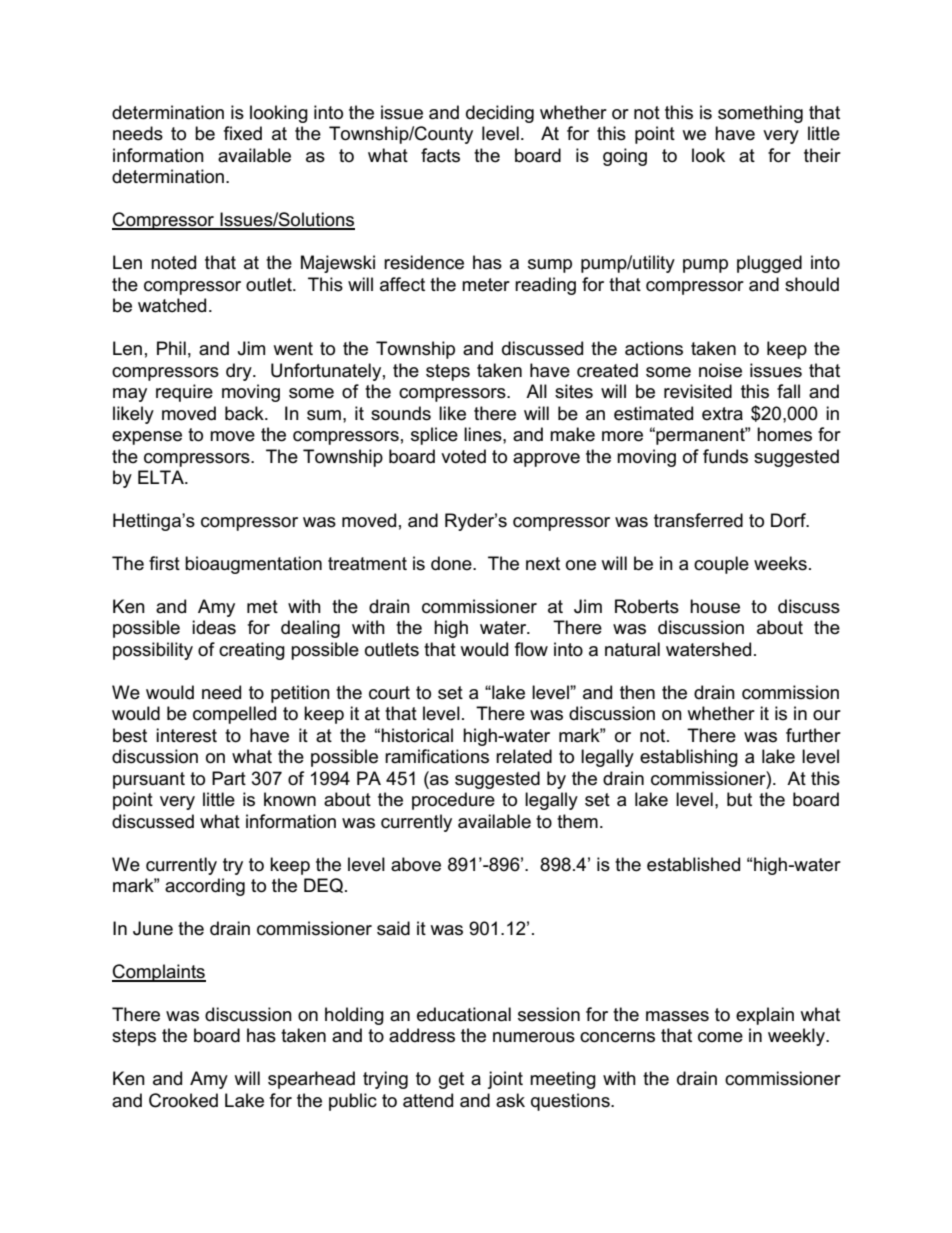 The width and height of the image is (952, 1233). I want to click on historical, so click(417, 735).
